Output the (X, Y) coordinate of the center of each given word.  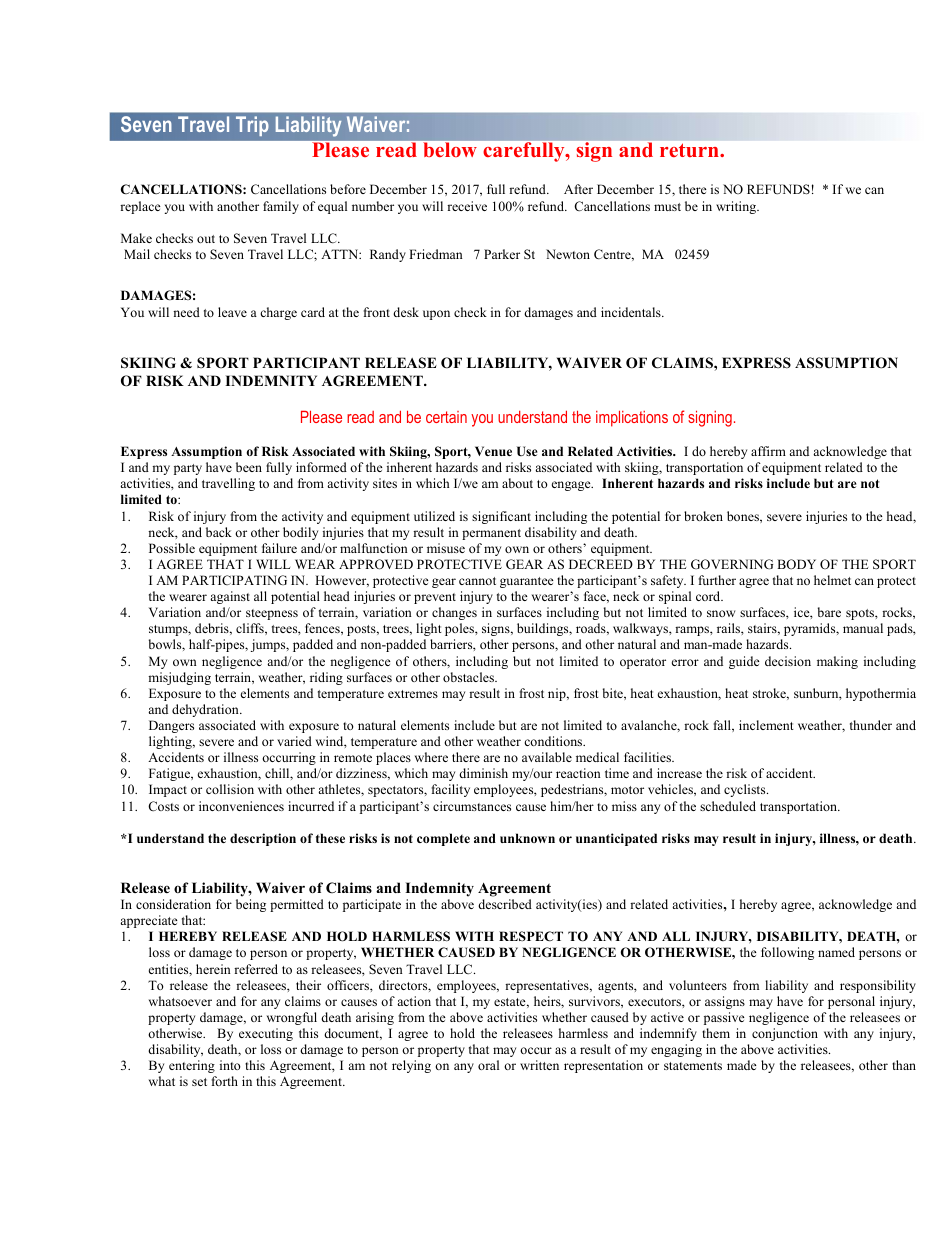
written (539, 1065)
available (547, 757)
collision (230, 789)
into (230, 1065)
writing (737, 207)
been (249, 467)
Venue (493, 451)
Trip (252, 126)
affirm (768, 451)
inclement (766, 725)
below (450, 150)
